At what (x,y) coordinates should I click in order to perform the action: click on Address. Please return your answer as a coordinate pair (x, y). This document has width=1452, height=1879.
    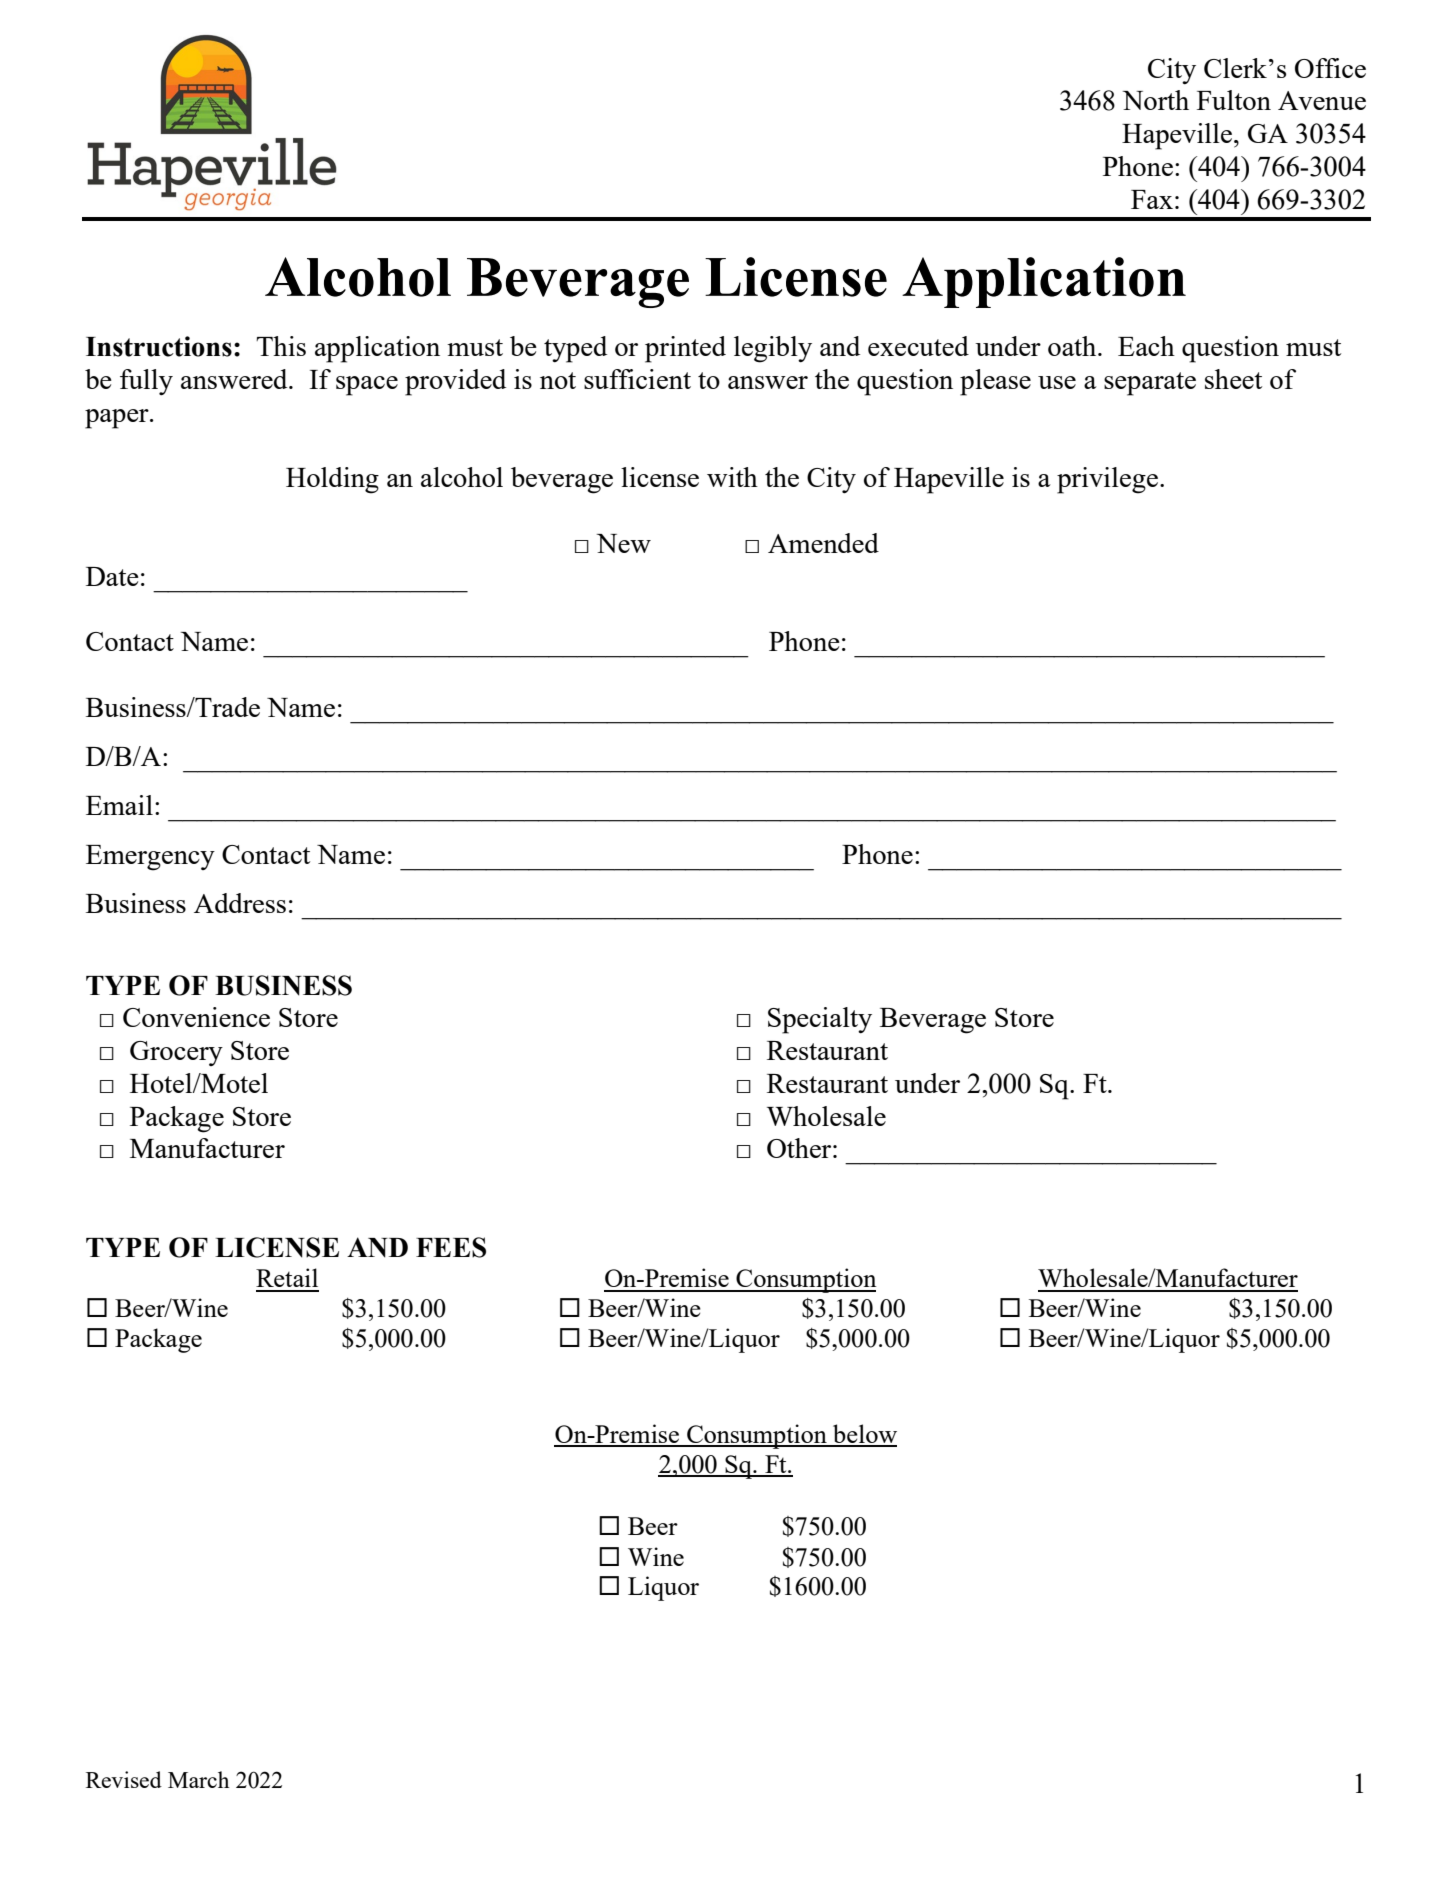
    Looking at the image, I should click on (240, 903).
